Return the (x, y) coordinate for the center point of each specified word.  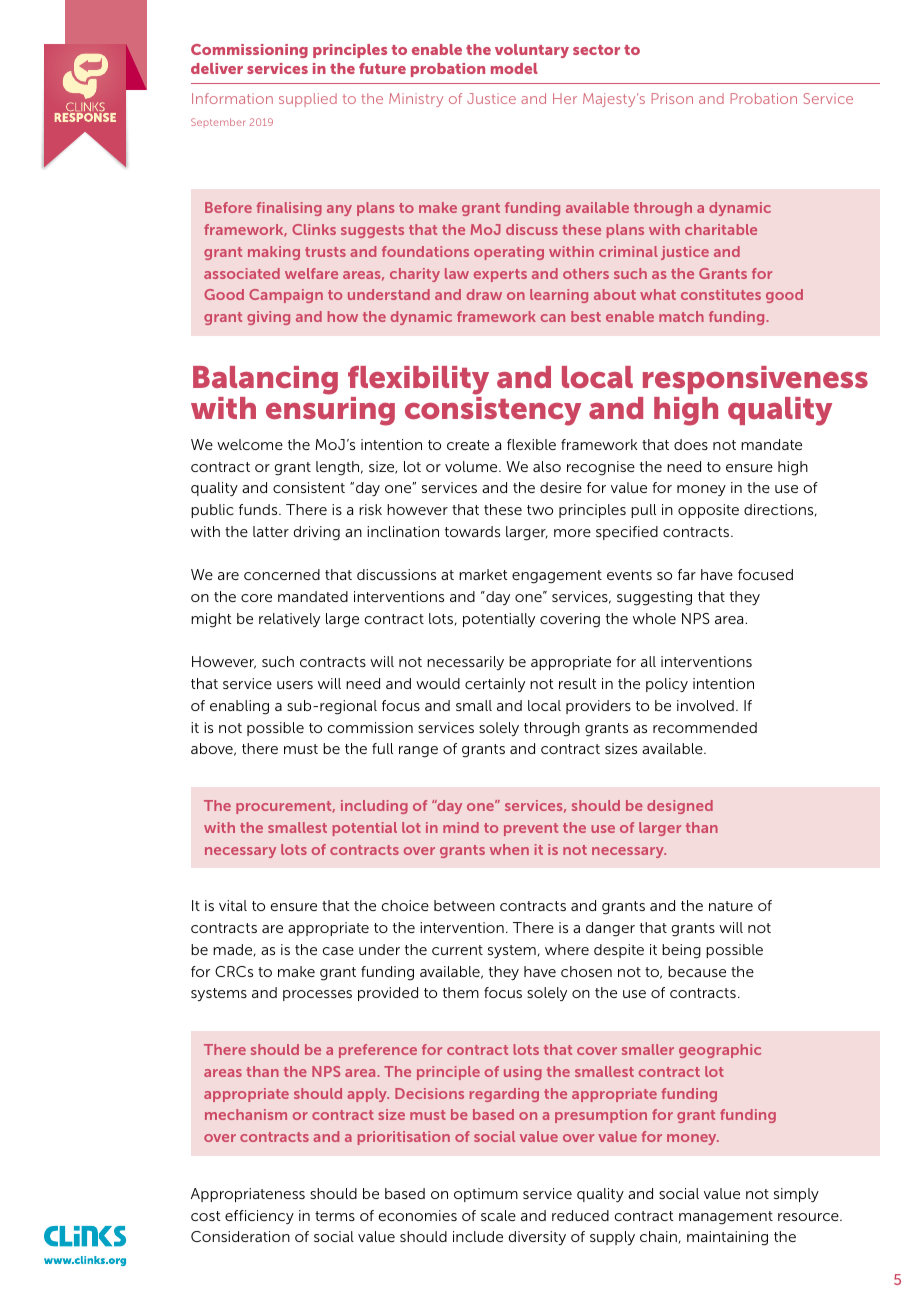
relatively (289, 620)
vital (233, 905)
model (514, 68)
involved (705, 705)
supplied (308, 100)
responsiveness (755, 380)
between (464, 905)
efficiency (259, 1217)
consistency (493, 411)
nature (731, 906)
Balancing (265, 382)
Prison (672, 98)
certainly (495, 685)
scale (498, 1215)
